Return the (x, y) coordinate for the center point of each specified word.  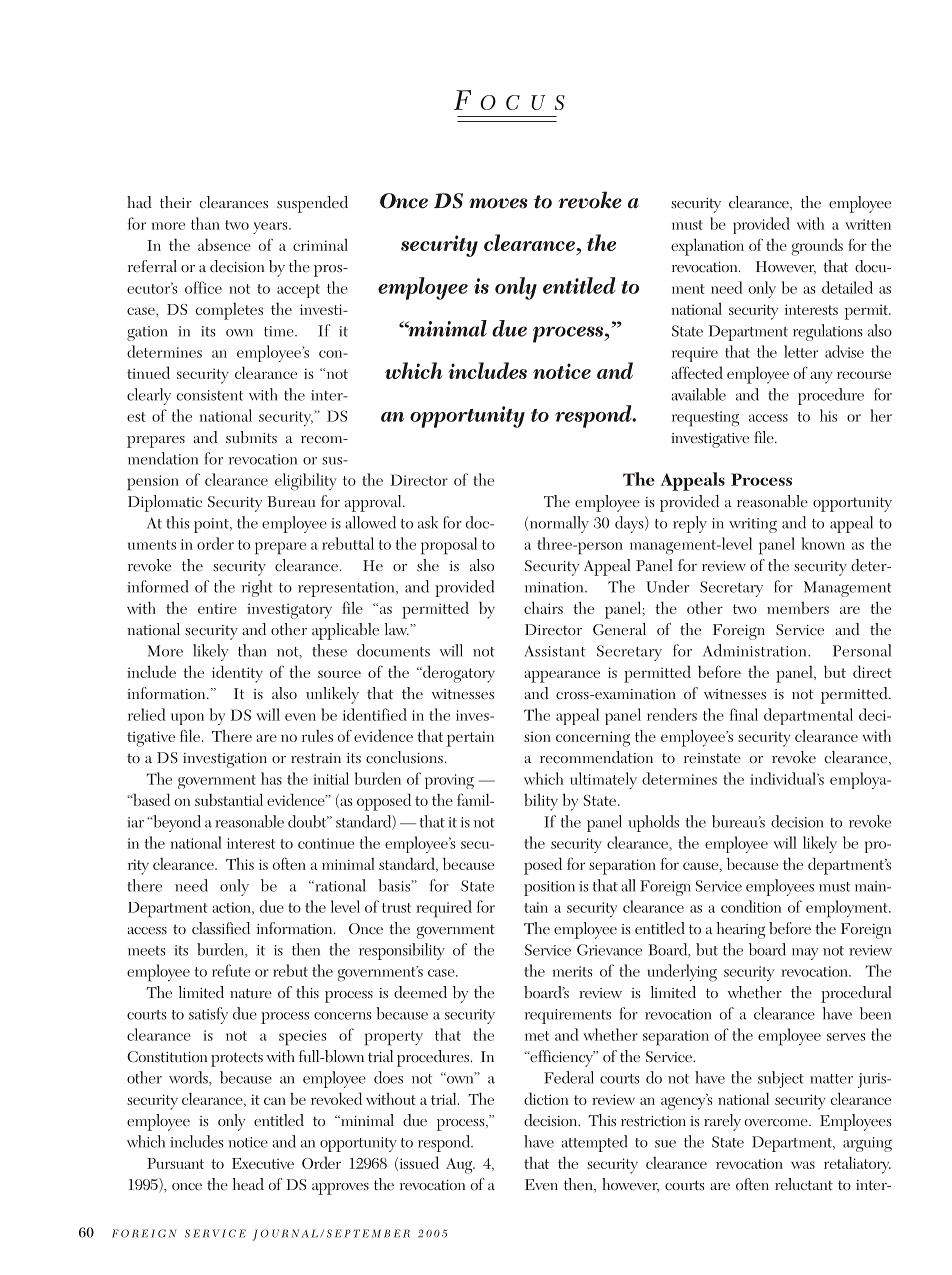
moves (498, 203)
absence (224, 244)
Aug (460, 1166)
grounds (817, 247)
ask (428, 522)
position (549, 888)
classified (221, 928)
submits (251, 437)
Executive (263, 1163)
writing (753, 525)
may (805, 954)
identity (237, 674)
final (744, 714)
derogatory (458, 674)
